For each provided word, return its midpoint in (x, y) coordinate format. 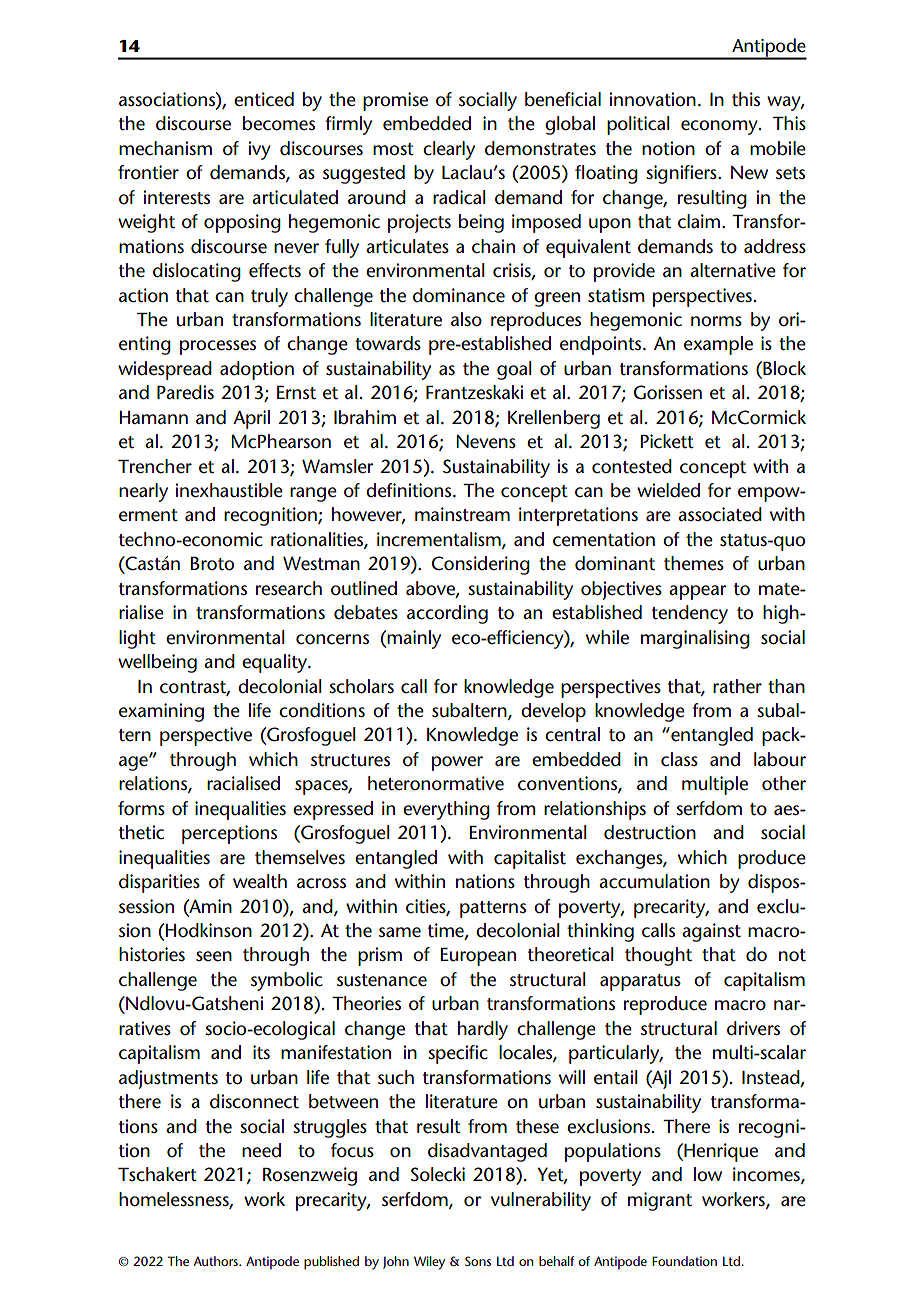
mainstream (462, 514)
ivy (259, 150)
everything (446, 810)
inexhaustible (229, 490)
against (711, 932)
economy (720, 127)
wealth (260, 881)
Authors (216, 1261)
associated (720, 514)
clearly (449, 150)
